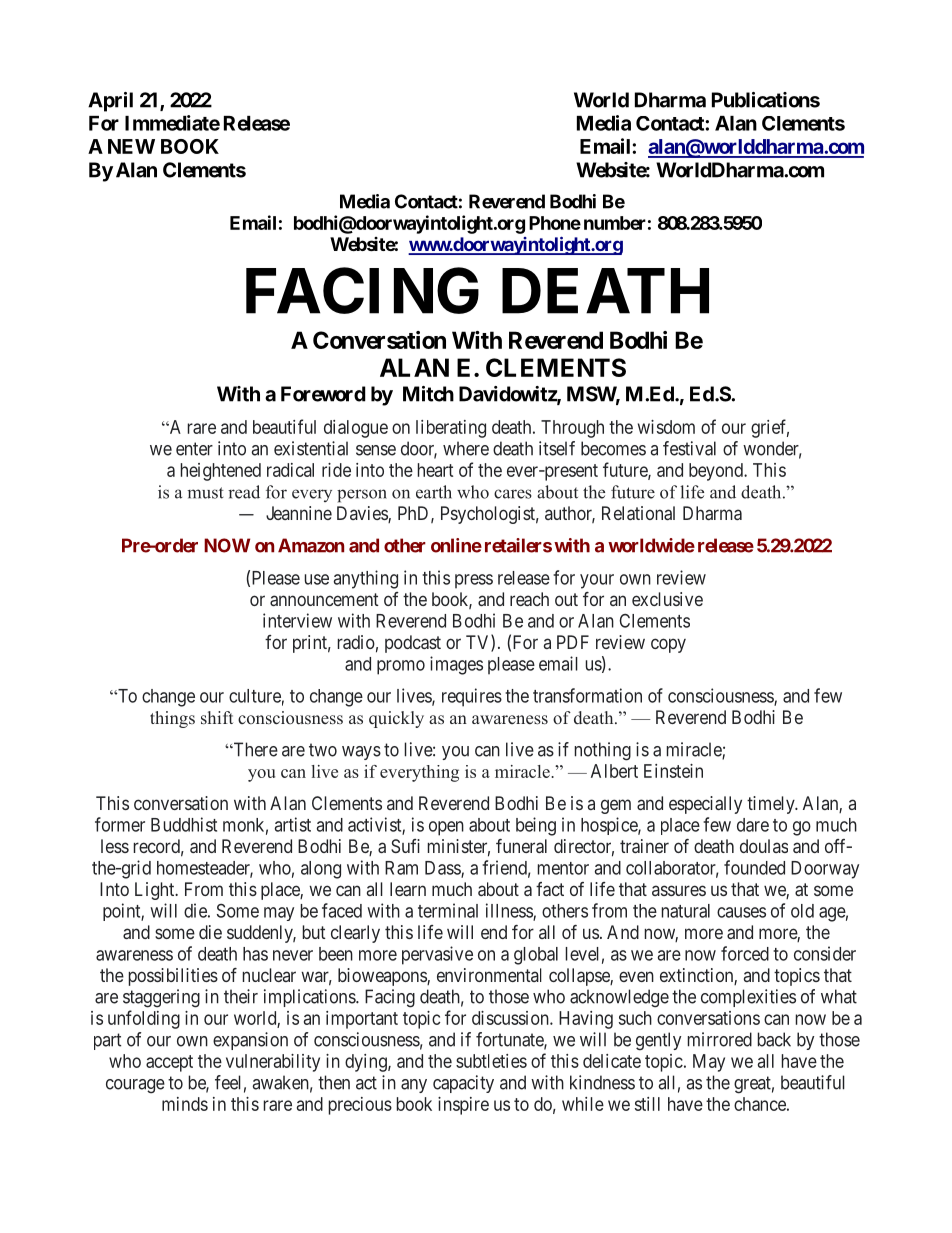  I want to click on exclusive, so click(667, 599).
